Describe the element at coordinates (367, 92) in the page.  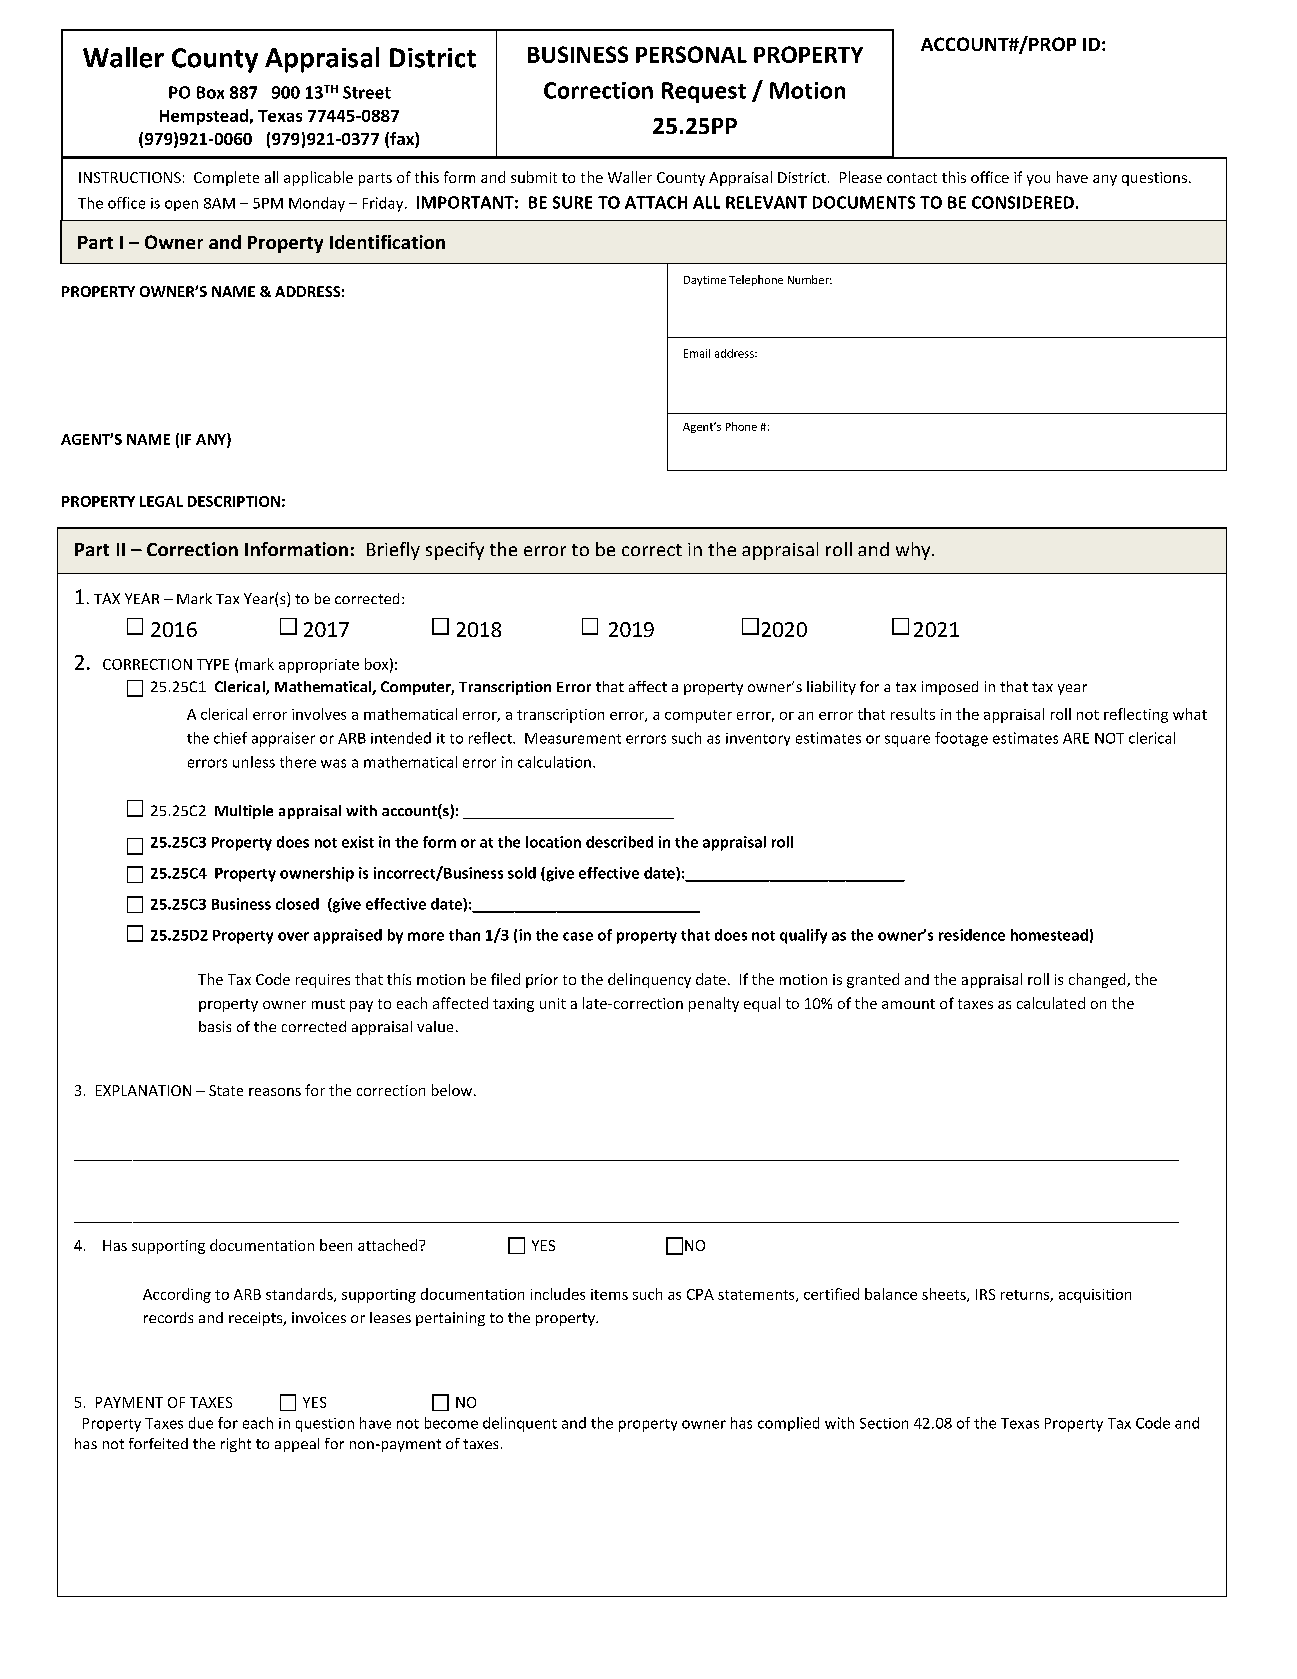
I see `Street` at that location.
